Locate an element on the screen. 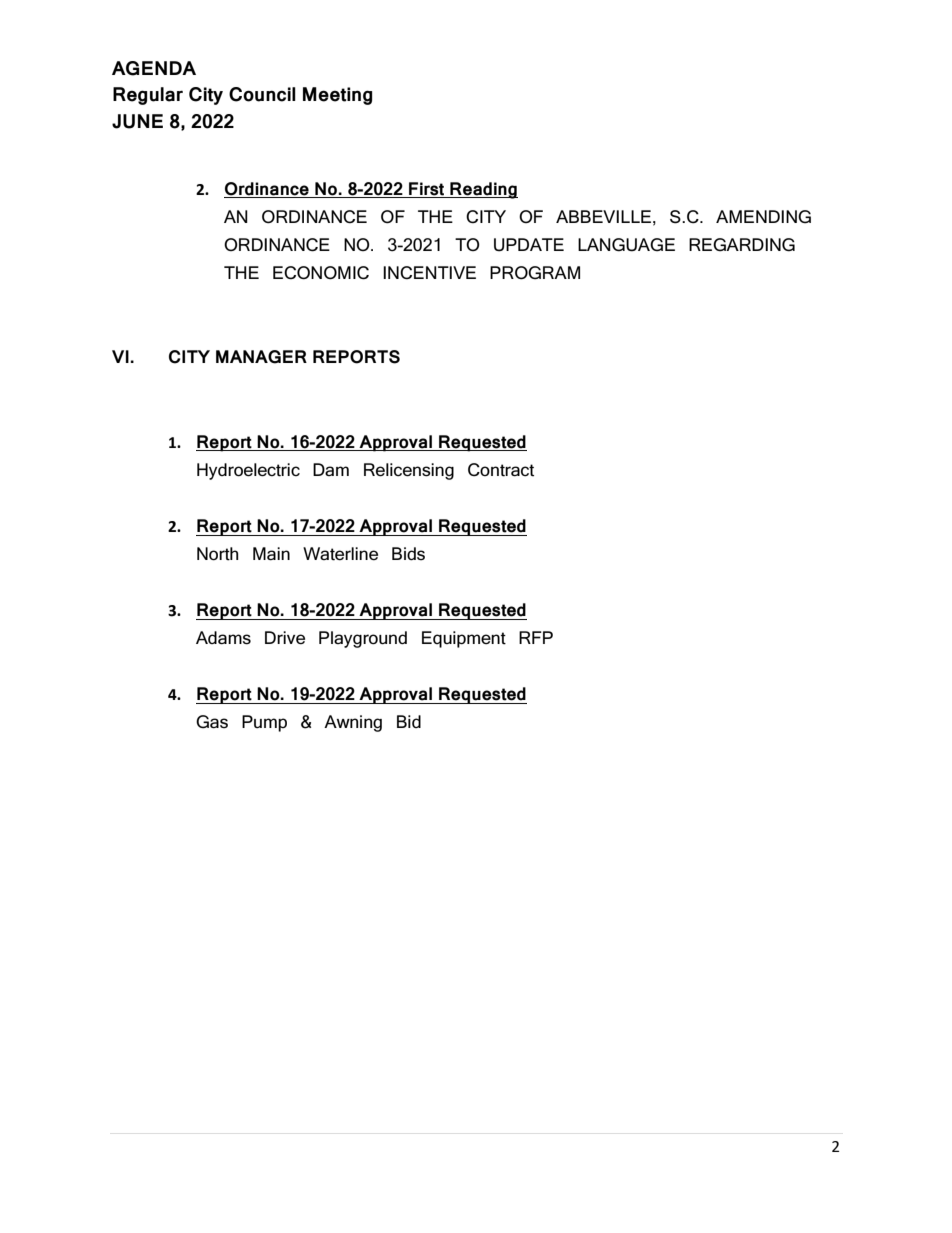 The image size is (952, 1233). North is located at coordinates (218, 554).
